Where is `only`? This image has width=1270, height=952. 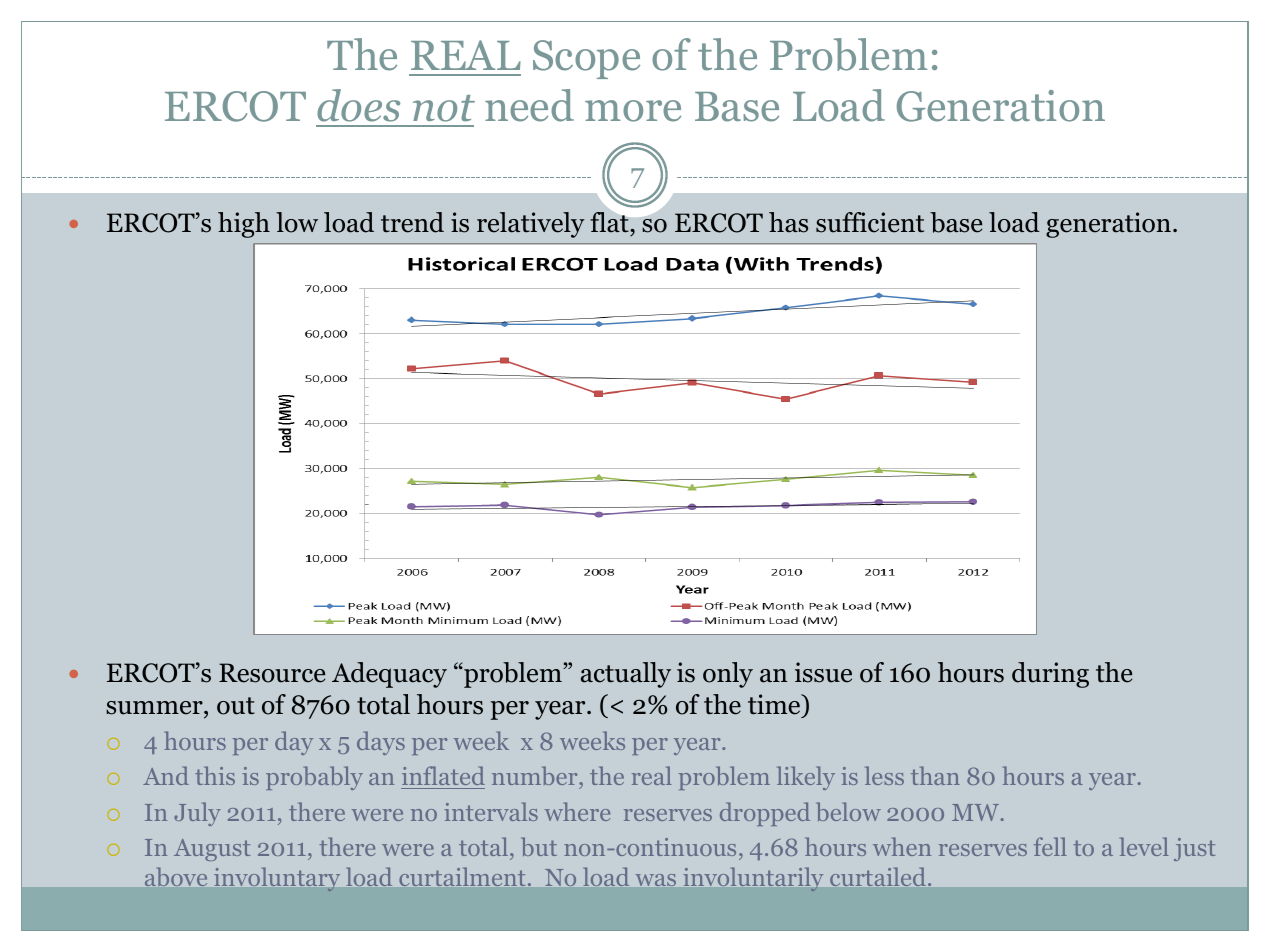
only is located at coordinates (728, 675).
